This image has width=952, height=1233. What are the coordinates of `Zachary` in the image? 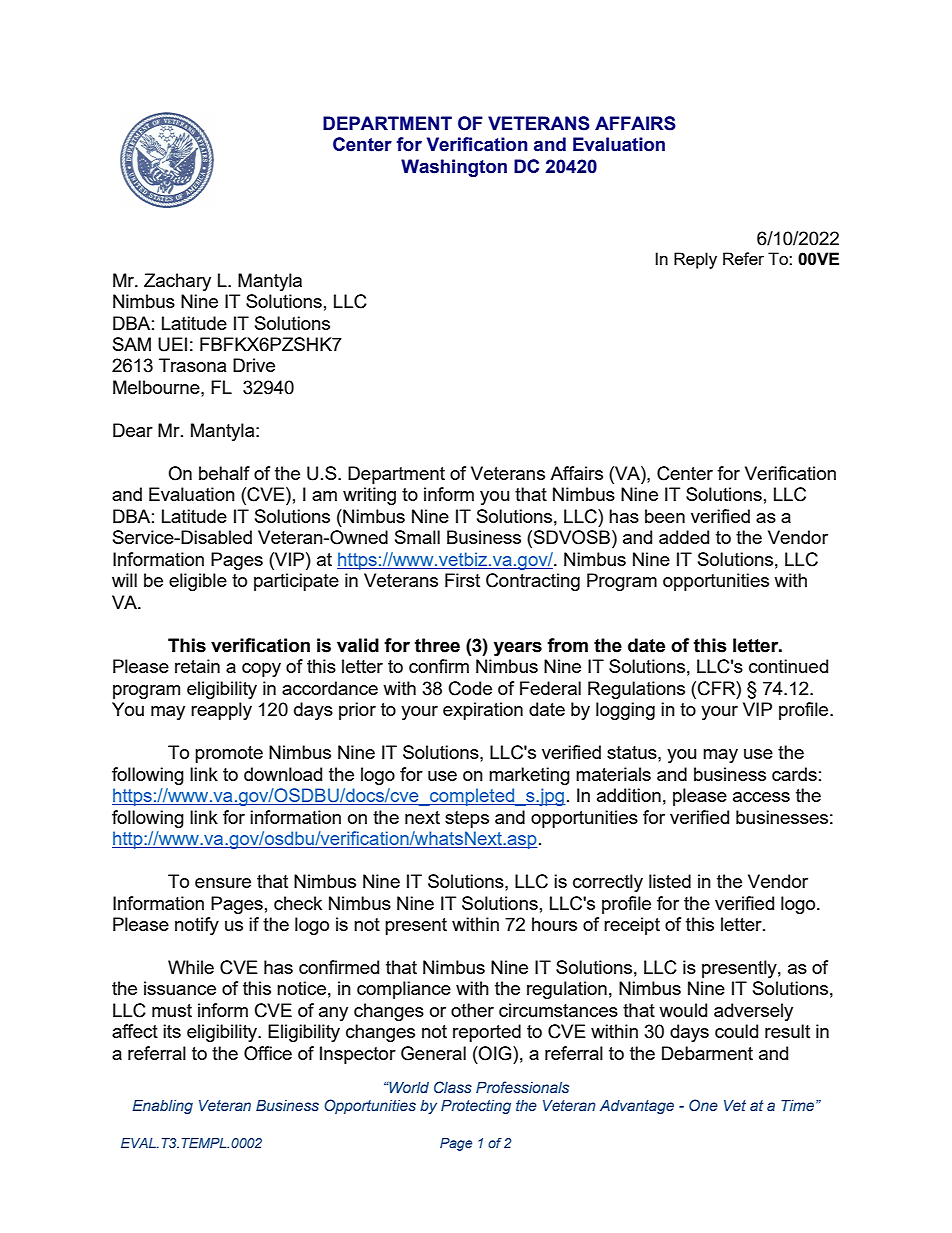 It's located at (177, 282).
